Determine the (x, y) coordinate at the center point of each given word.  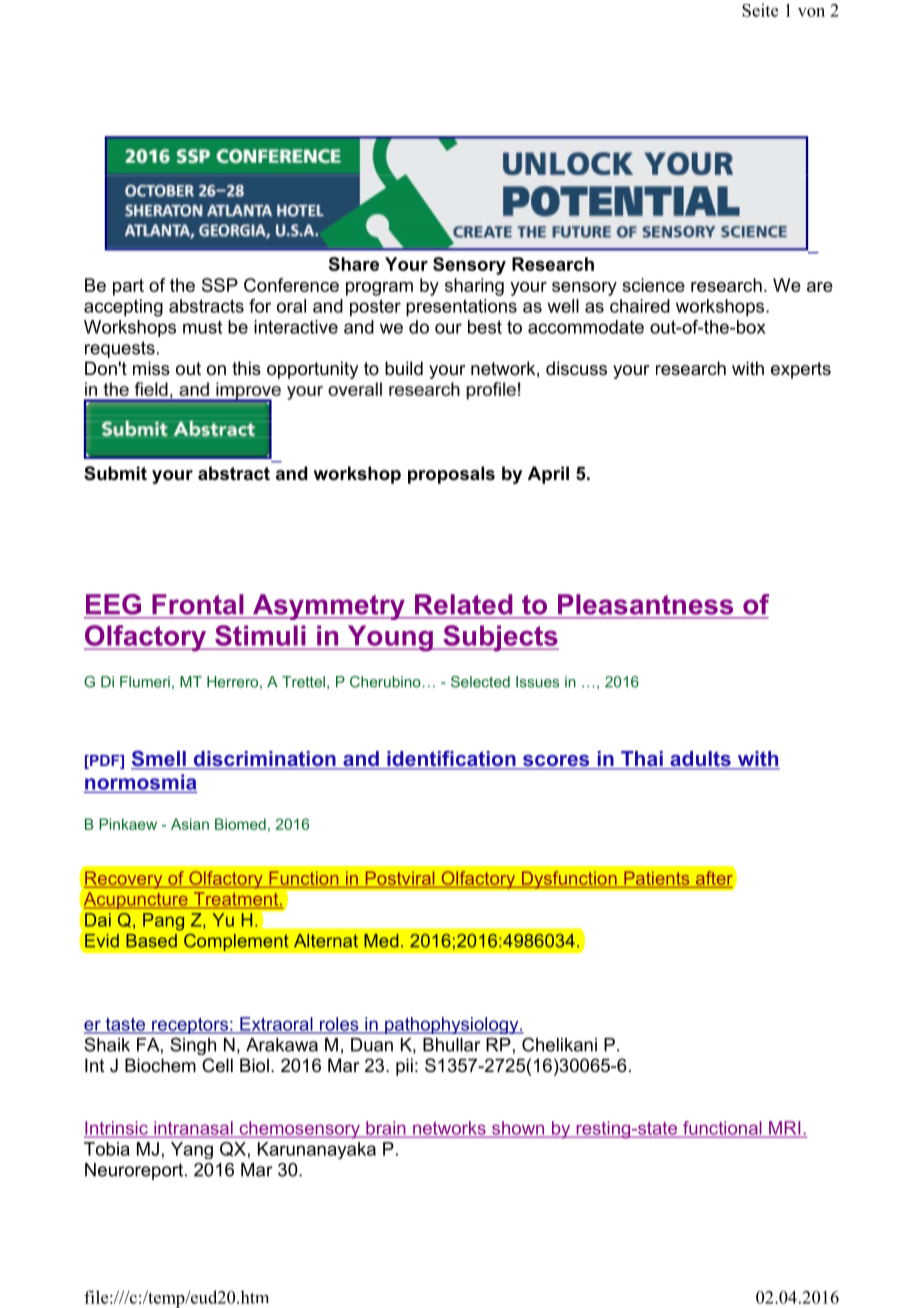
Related (463, 604)
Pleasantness (645, 604)
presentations (461, 308)
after (714, 878)
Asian (190, 824)
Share (354, 264)
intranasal (193, 1129)
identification (451, 759)
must (202, 327)
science (653, 285)
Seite (760, 10)
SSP (220, 285)
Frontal (198, 604)
